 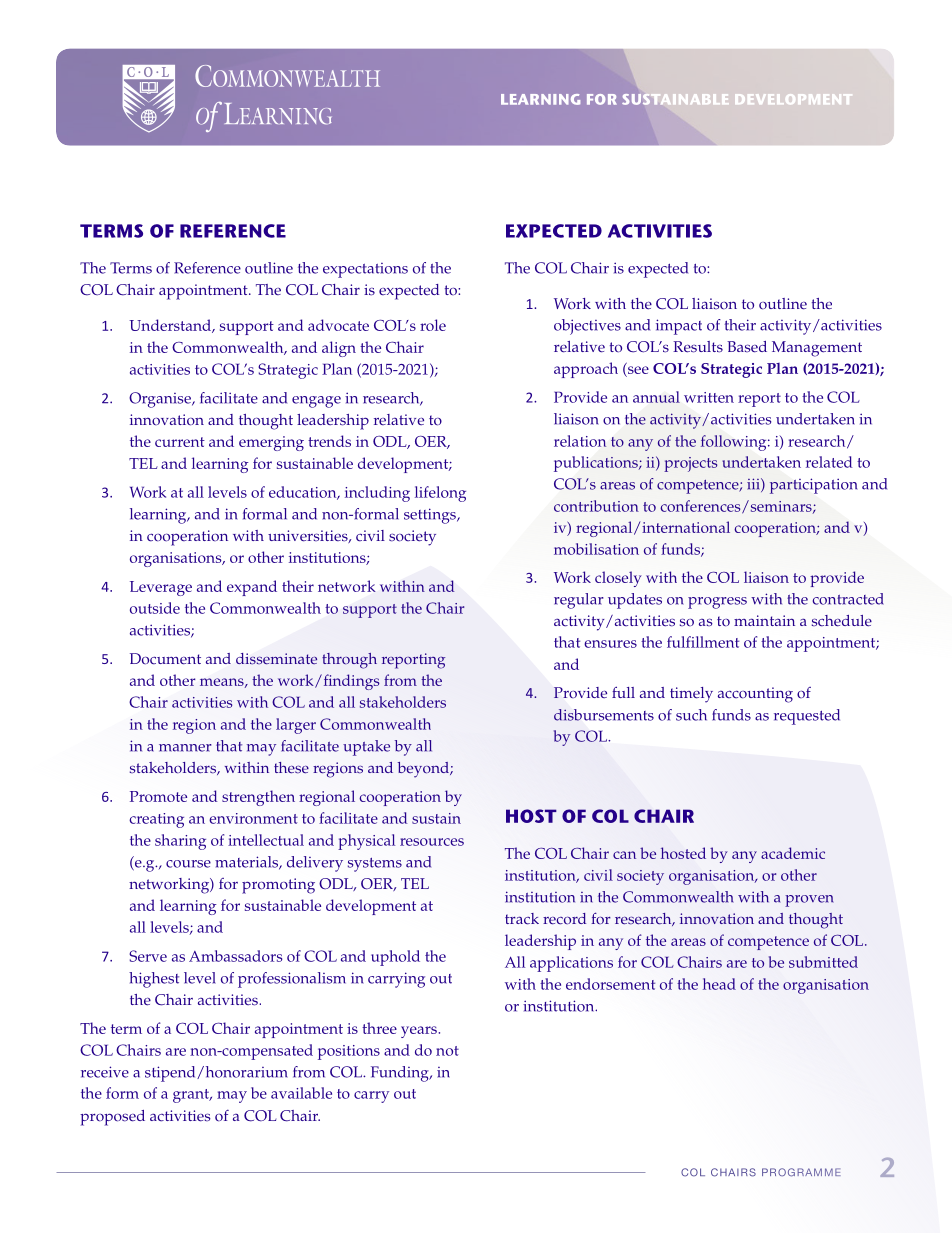 I want to click on head, so click(x=719, y=984).
